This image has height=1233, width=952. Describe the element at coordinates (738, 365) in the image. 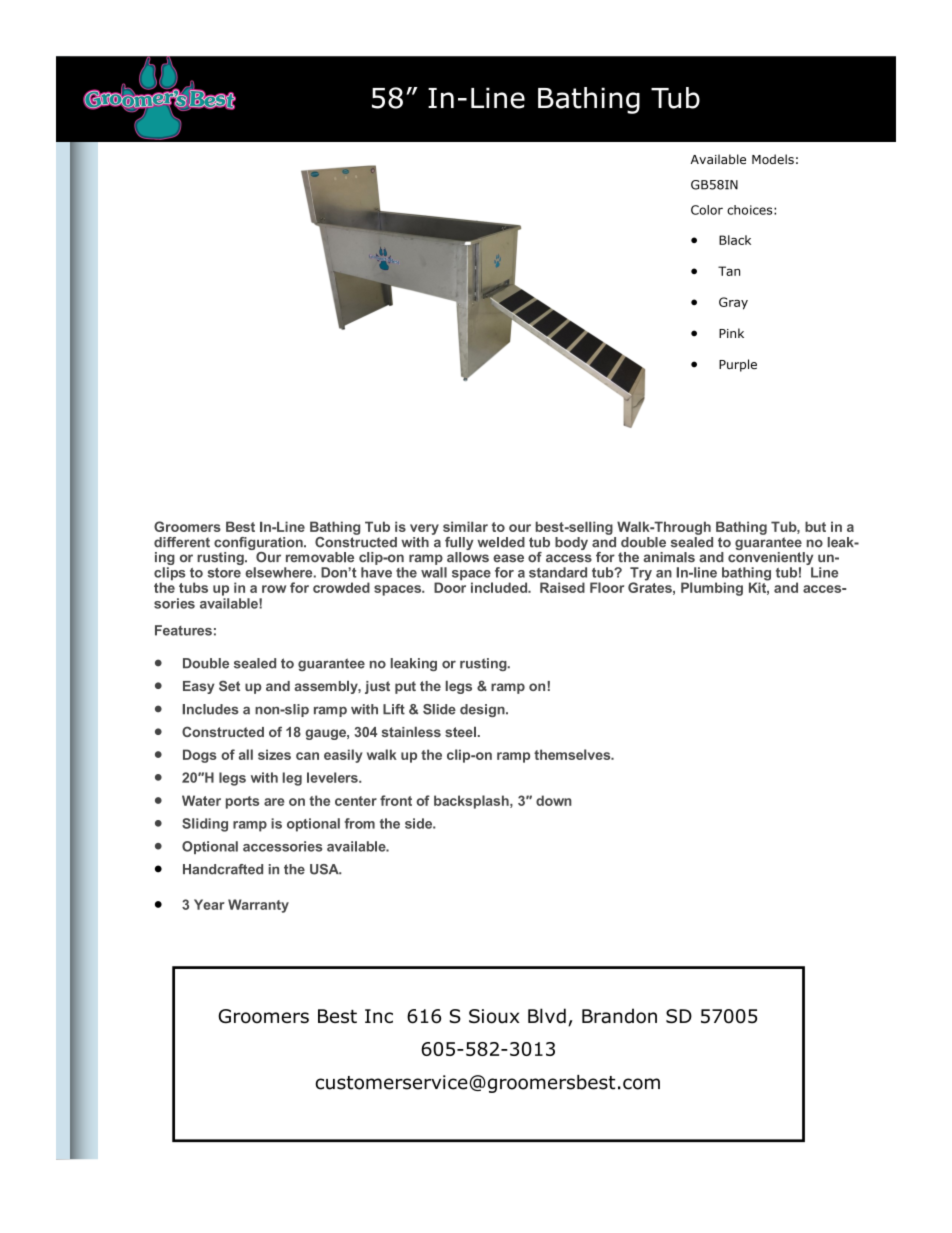

I see `Purple` at that location.
